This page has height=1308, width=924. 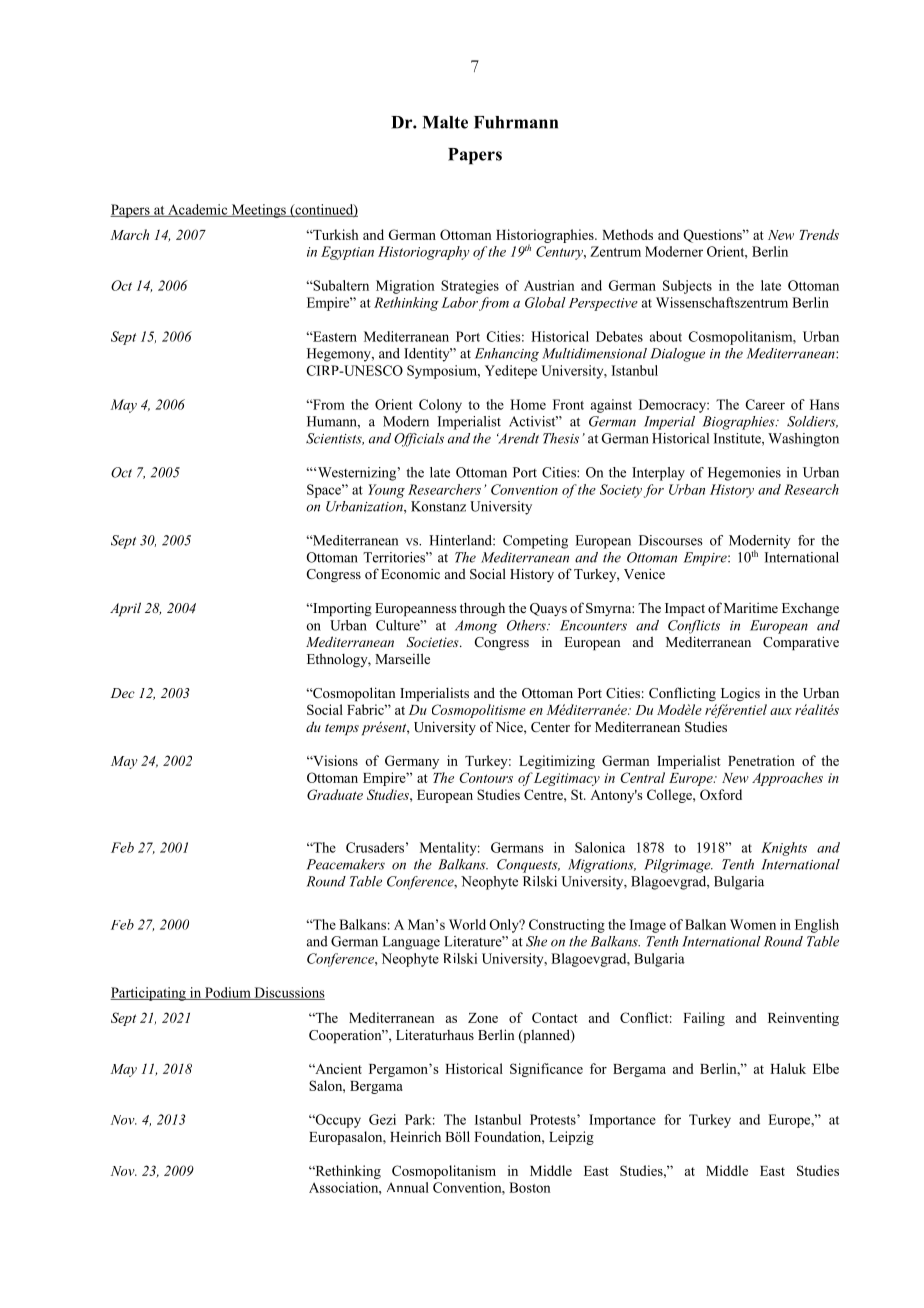 What do you see at coordinates (415, 1136) in the page?
I see `Heinrich` at bounding box center [415, 1136].
